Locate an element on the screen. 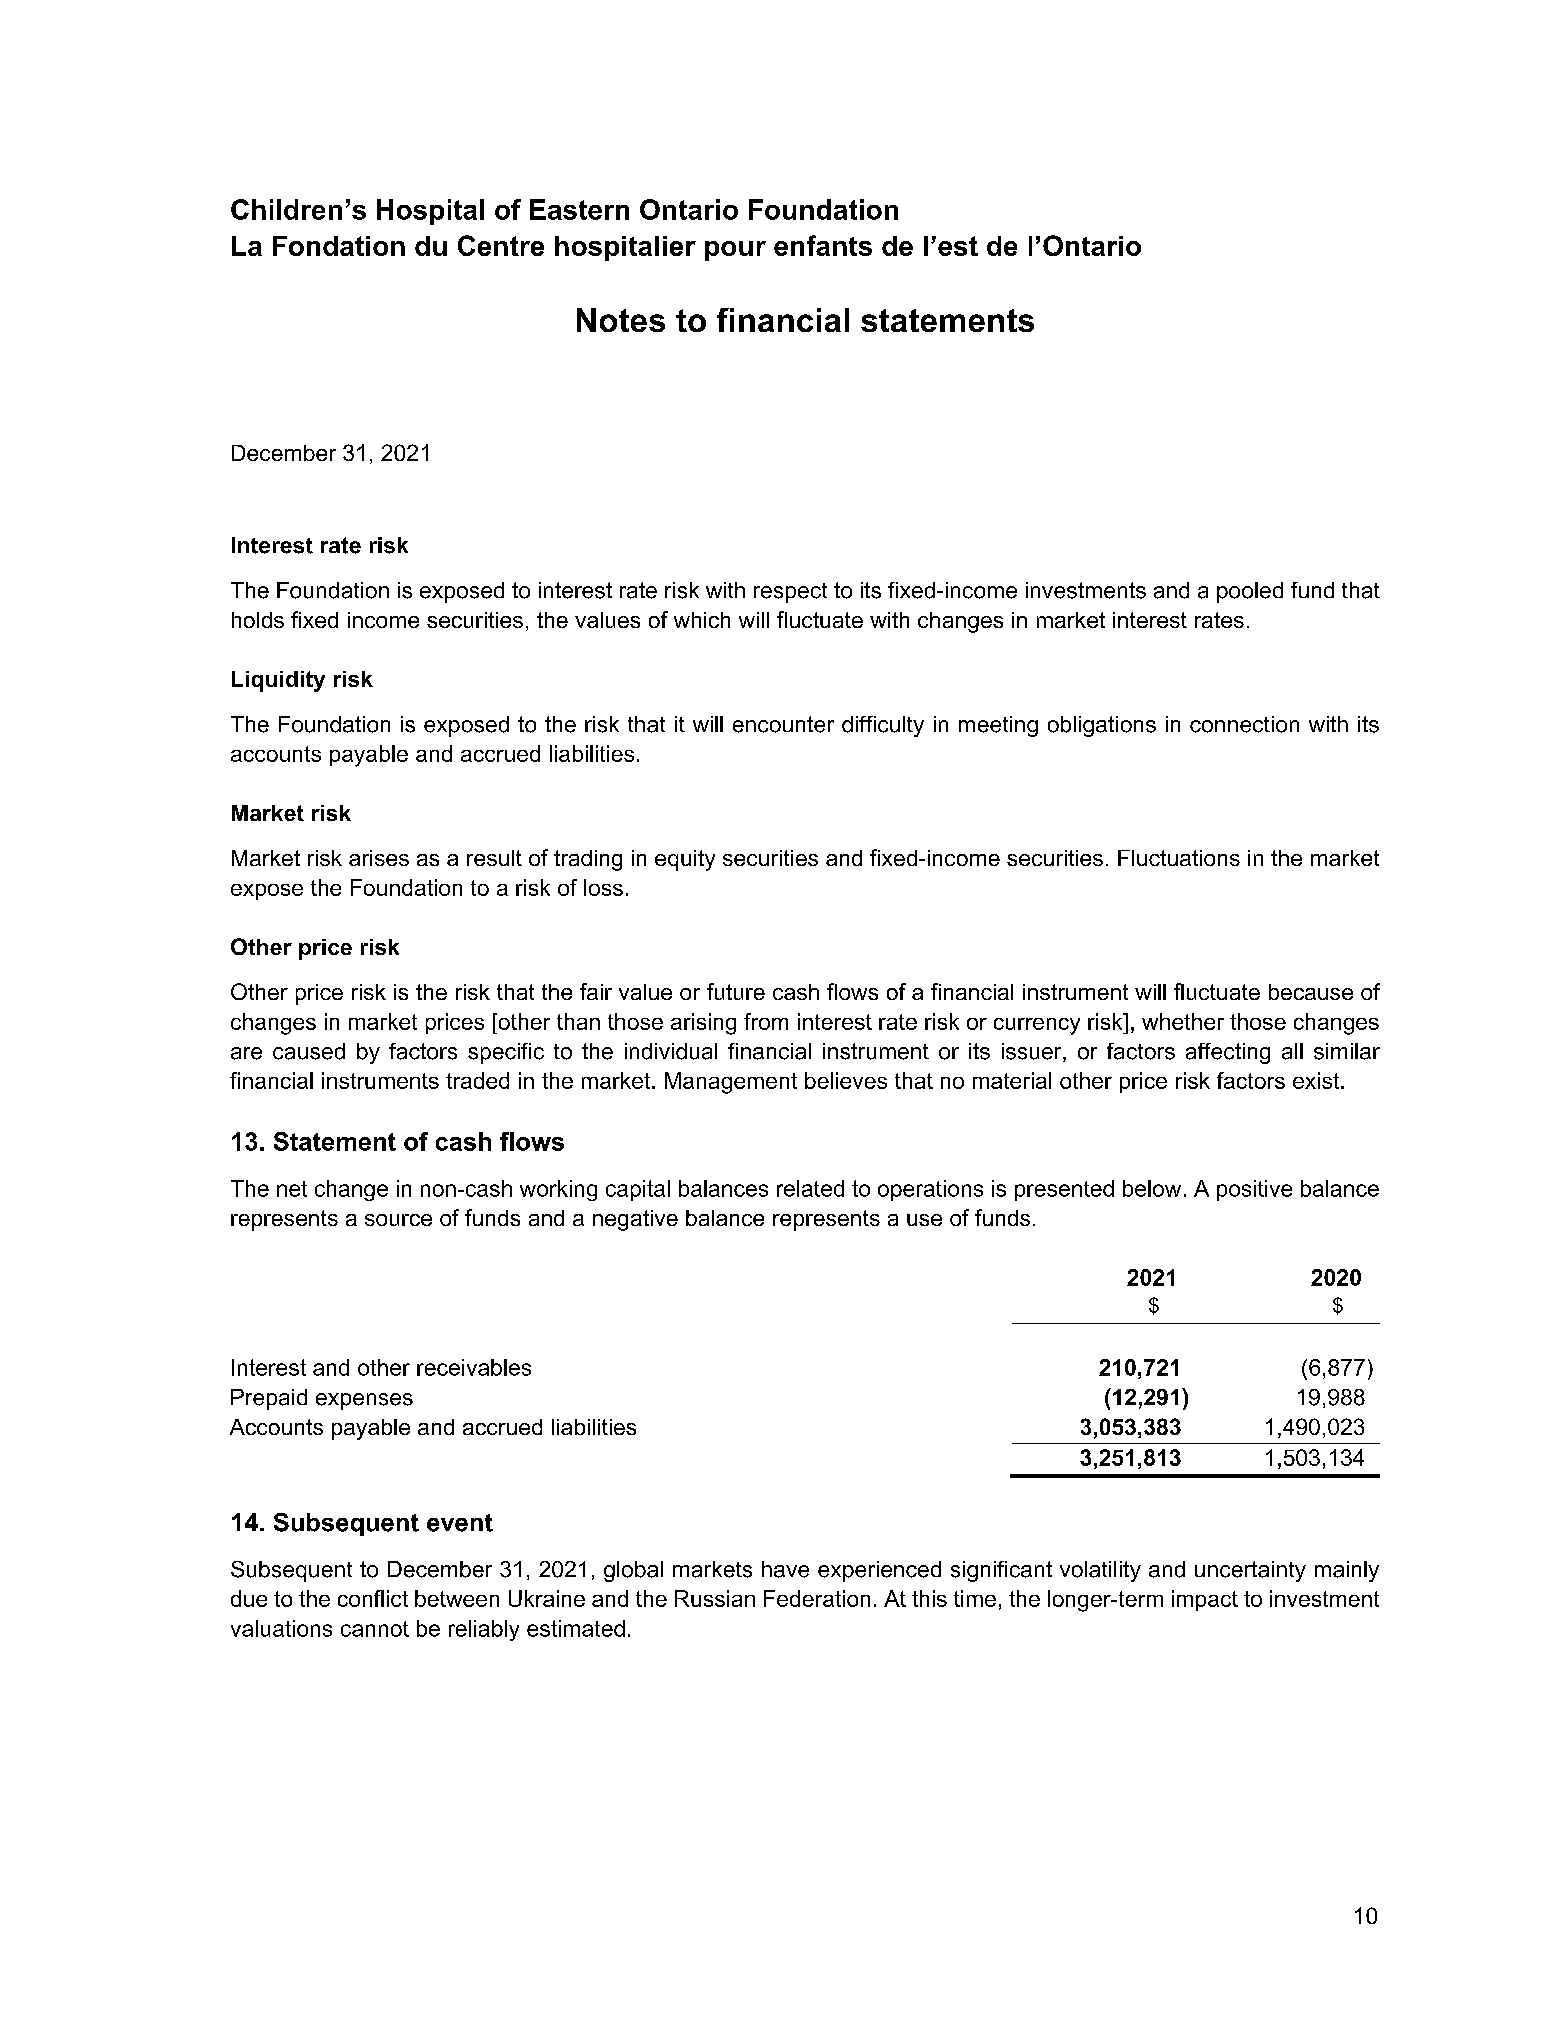 This screenshot has height=2024, width=1564. Centre is located at coordinates (501, 245).
